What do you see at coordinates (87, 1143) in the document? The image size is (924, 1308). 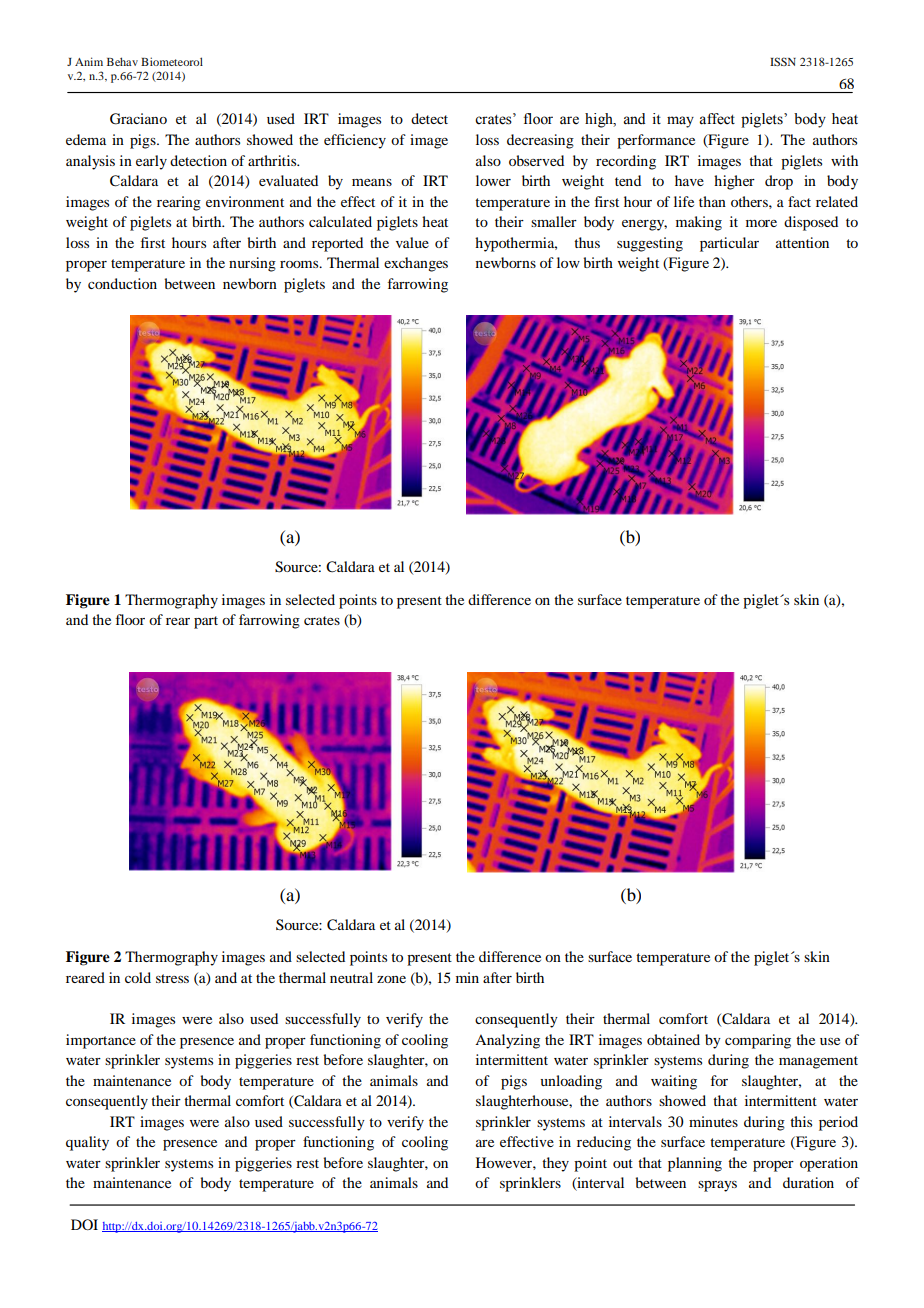 I see `quality` at bounding box center [87, 1143].
